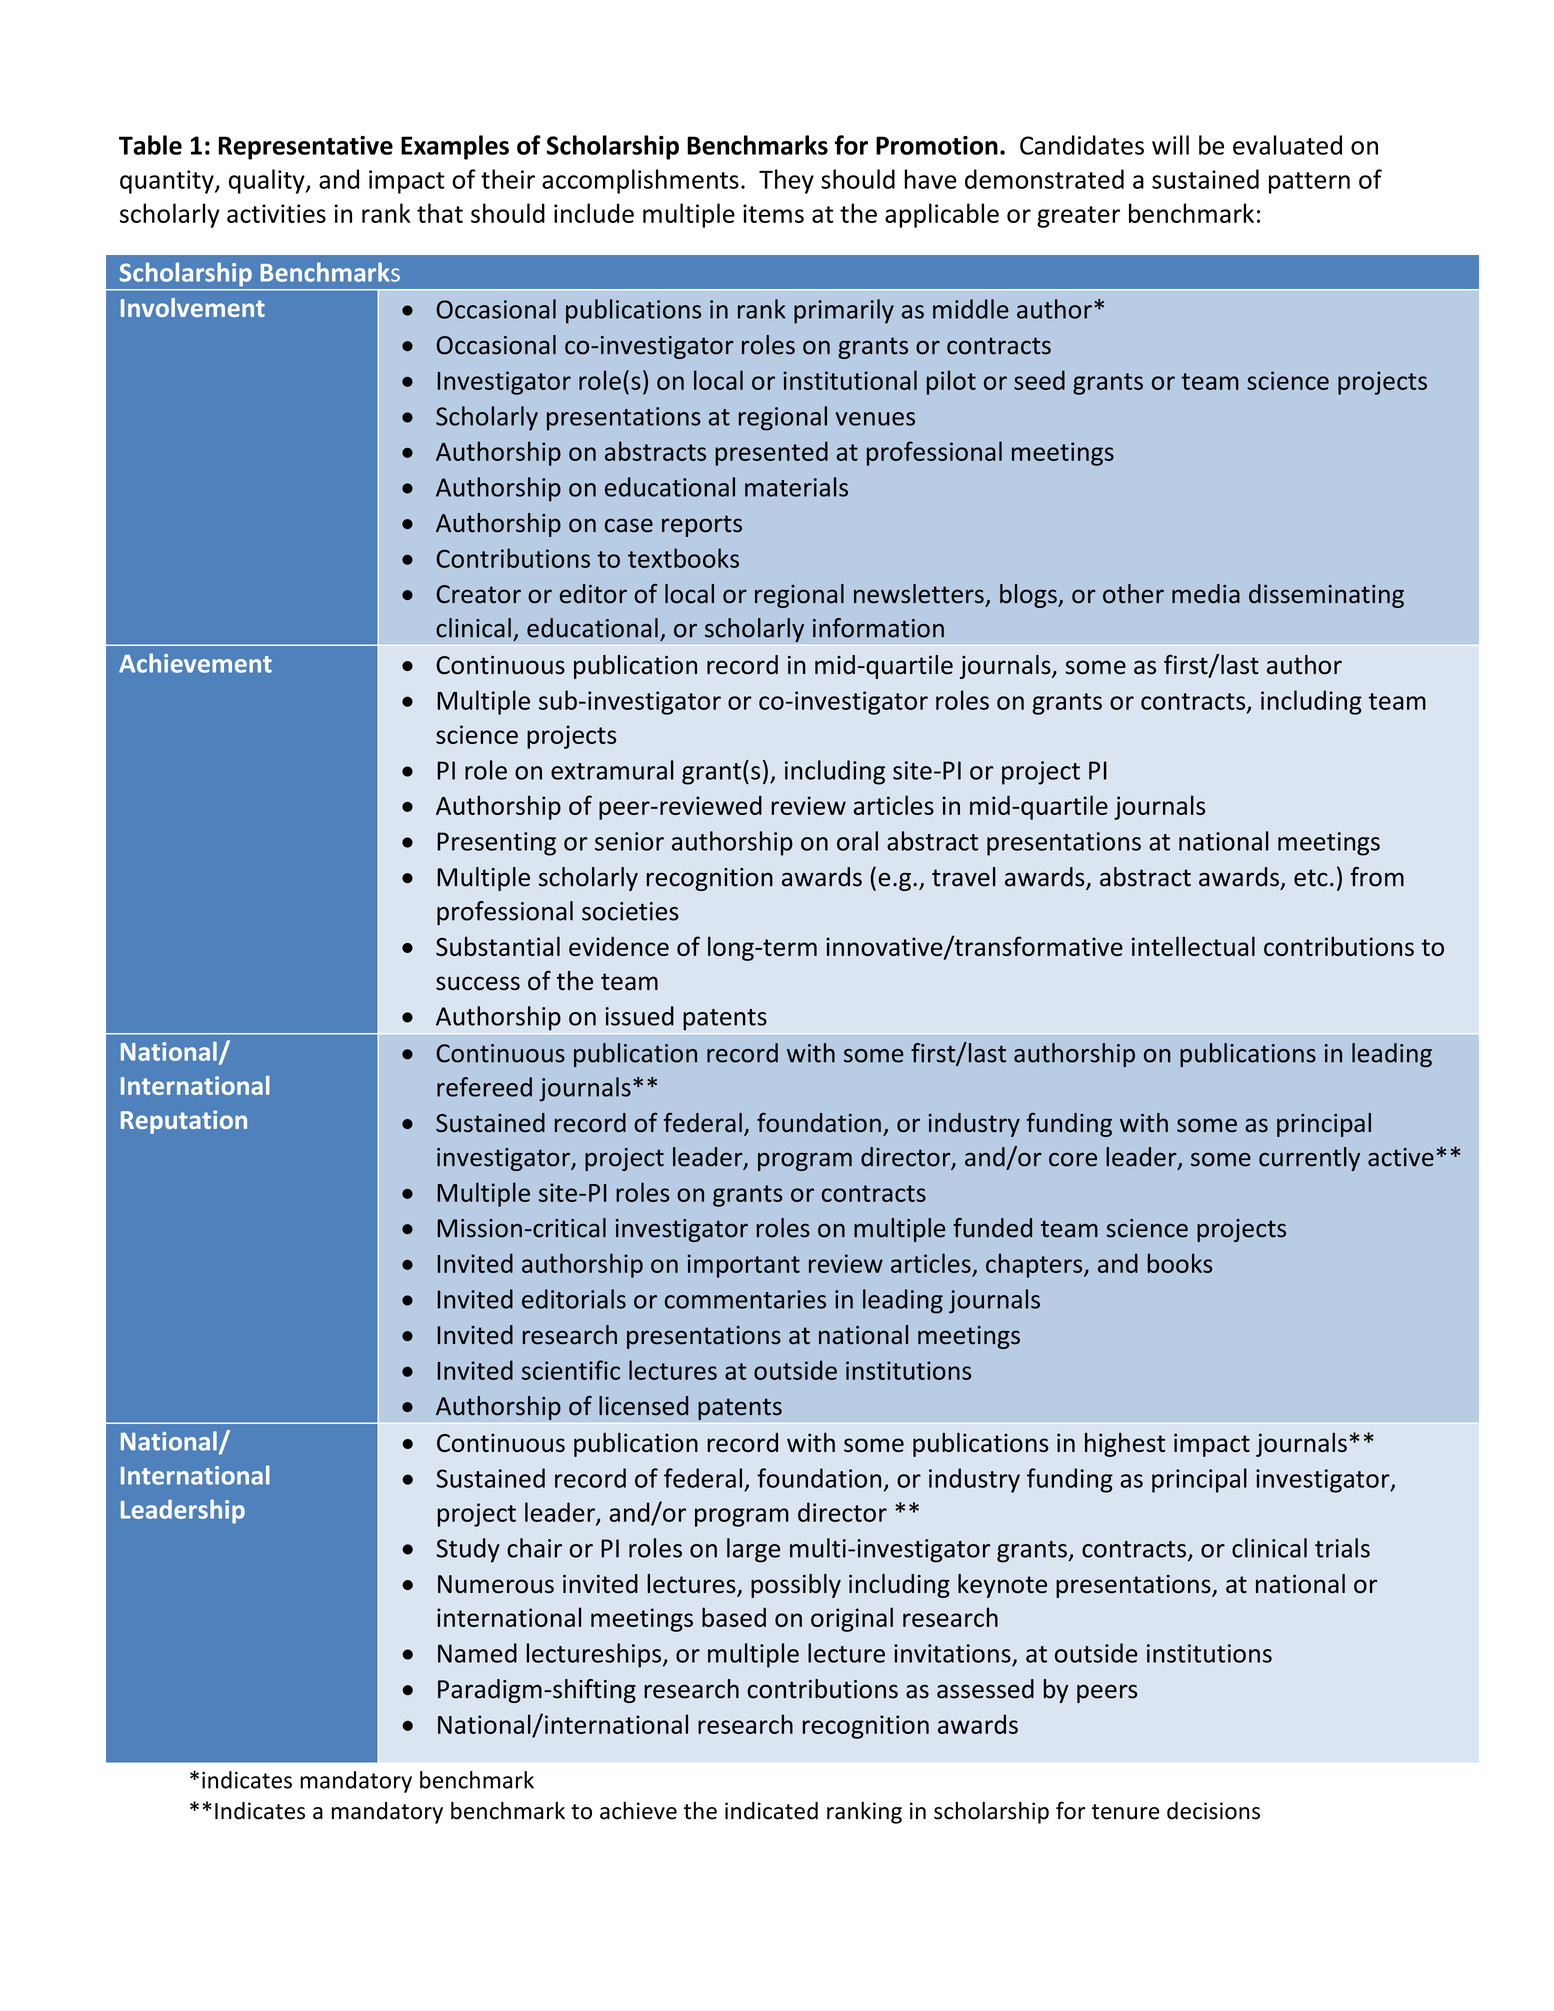  What do you see at coordinates (184, 1122) in the image?
I see `Reputation` at bounding box center [184, 1122].
